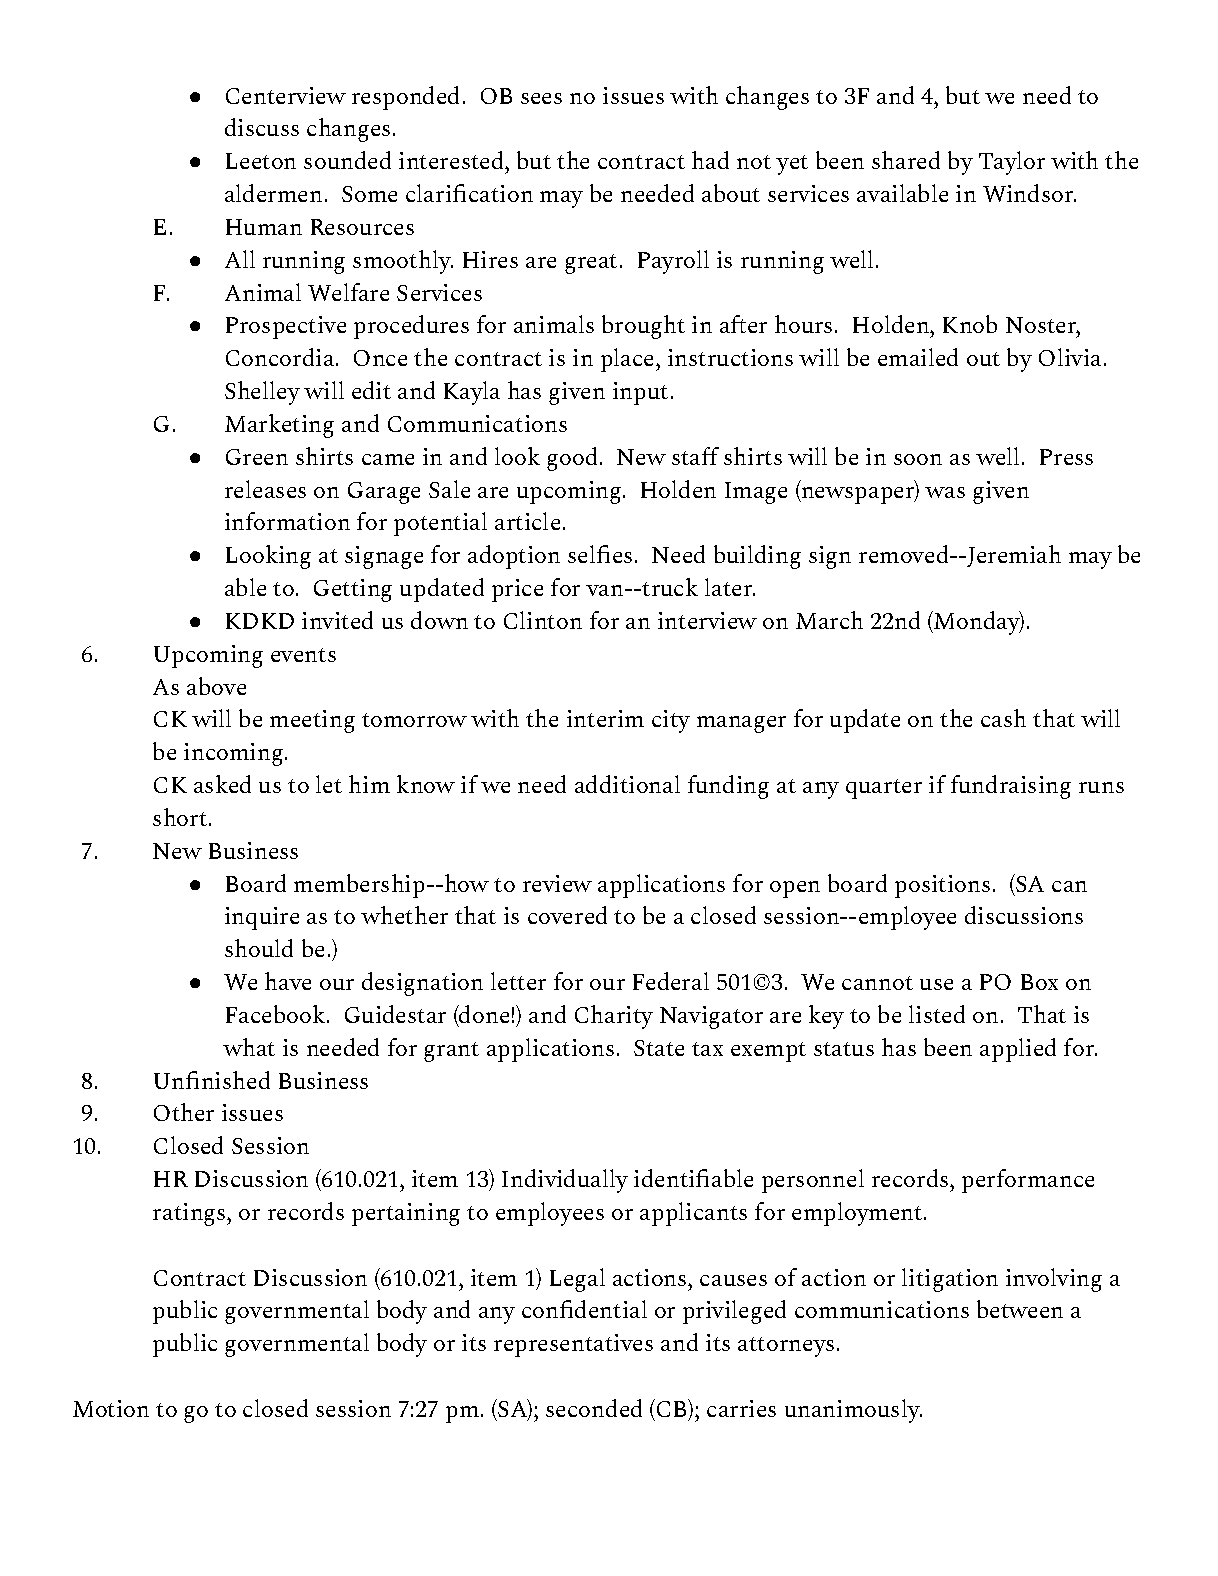 This screenshot has width=1218, height=1576. I want to click on Taylor, so click(1012, 163).
